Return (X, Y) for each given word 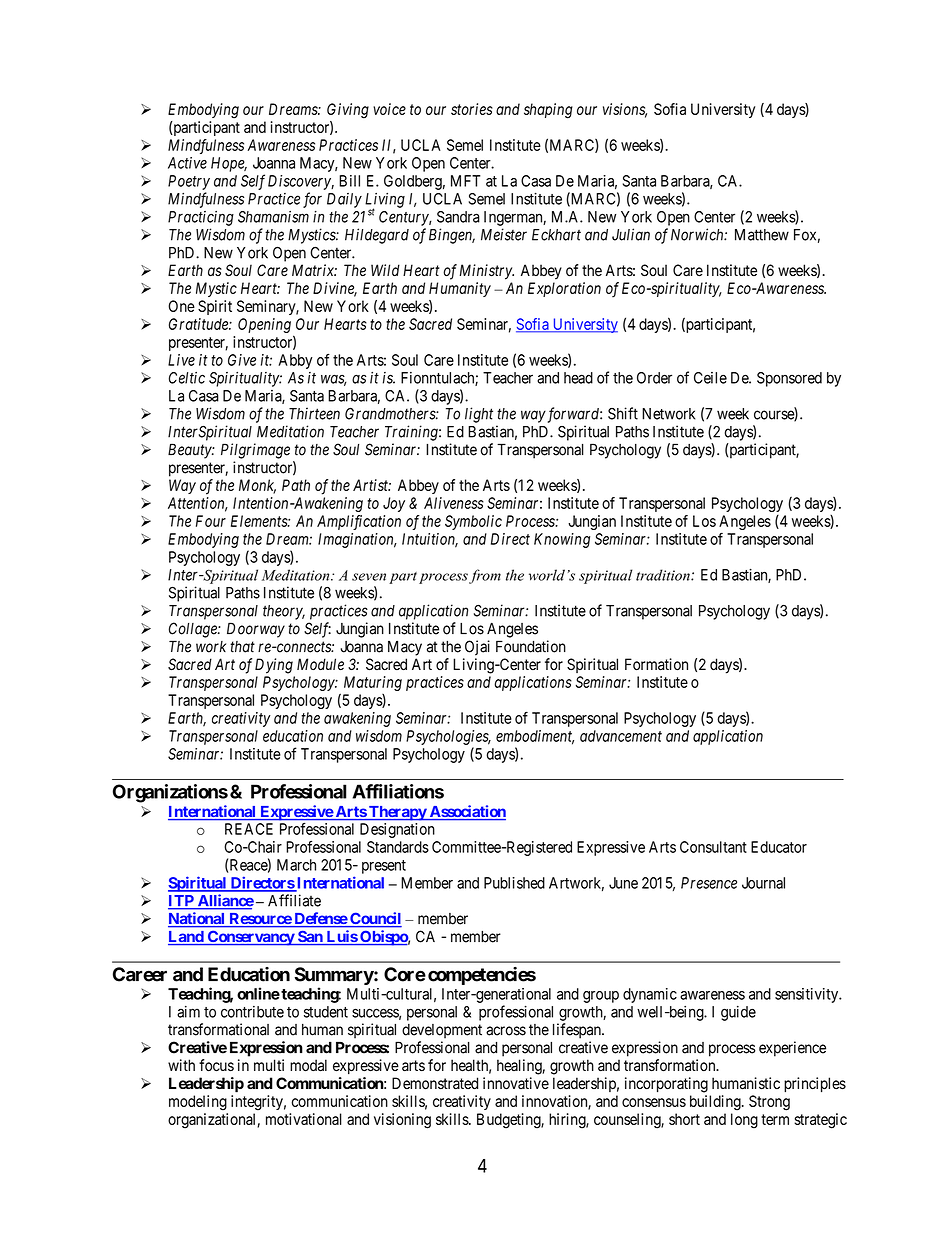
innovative (516, 1083)
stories (472, 109)
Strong (769, 1103)
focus (216, 1065)
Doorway (256, 630)
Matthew (762, 235)
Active (187, 163)
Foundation (531, 646)
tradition (664, 575)
